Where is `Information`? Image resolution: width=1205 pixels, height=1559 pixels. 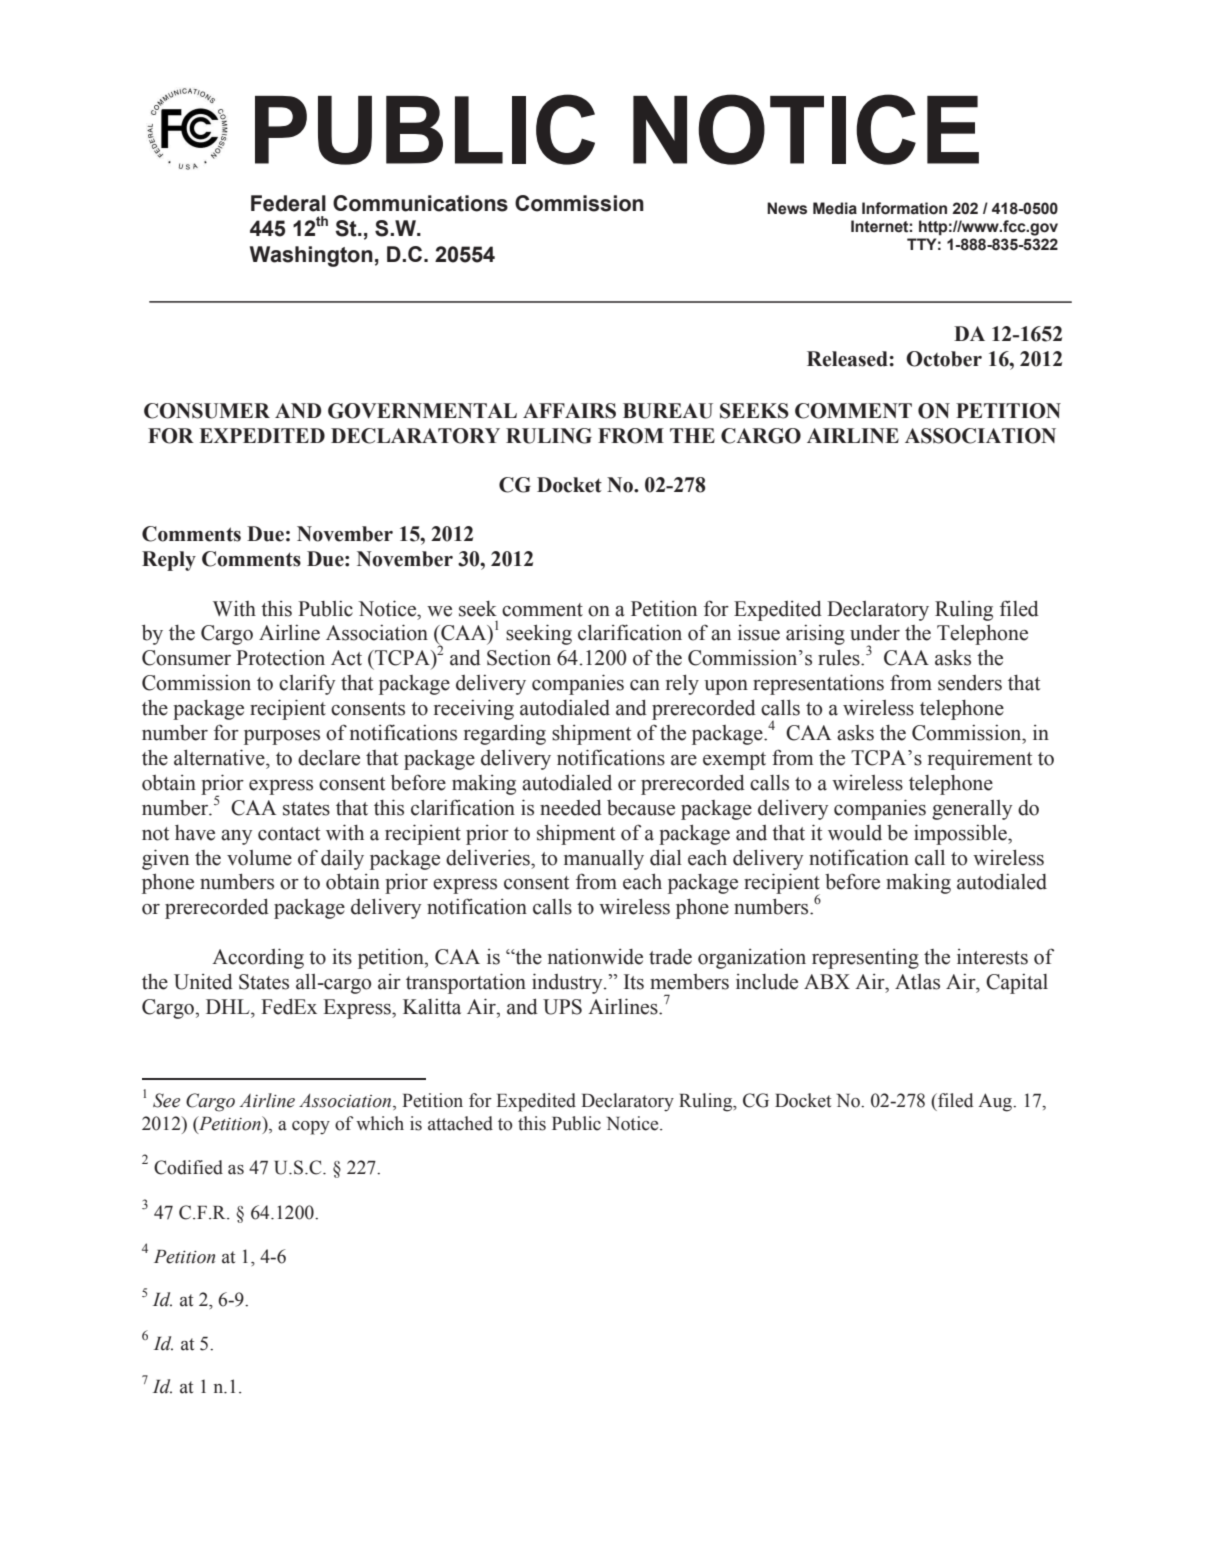
Information is located at coordinates (904, 208).
